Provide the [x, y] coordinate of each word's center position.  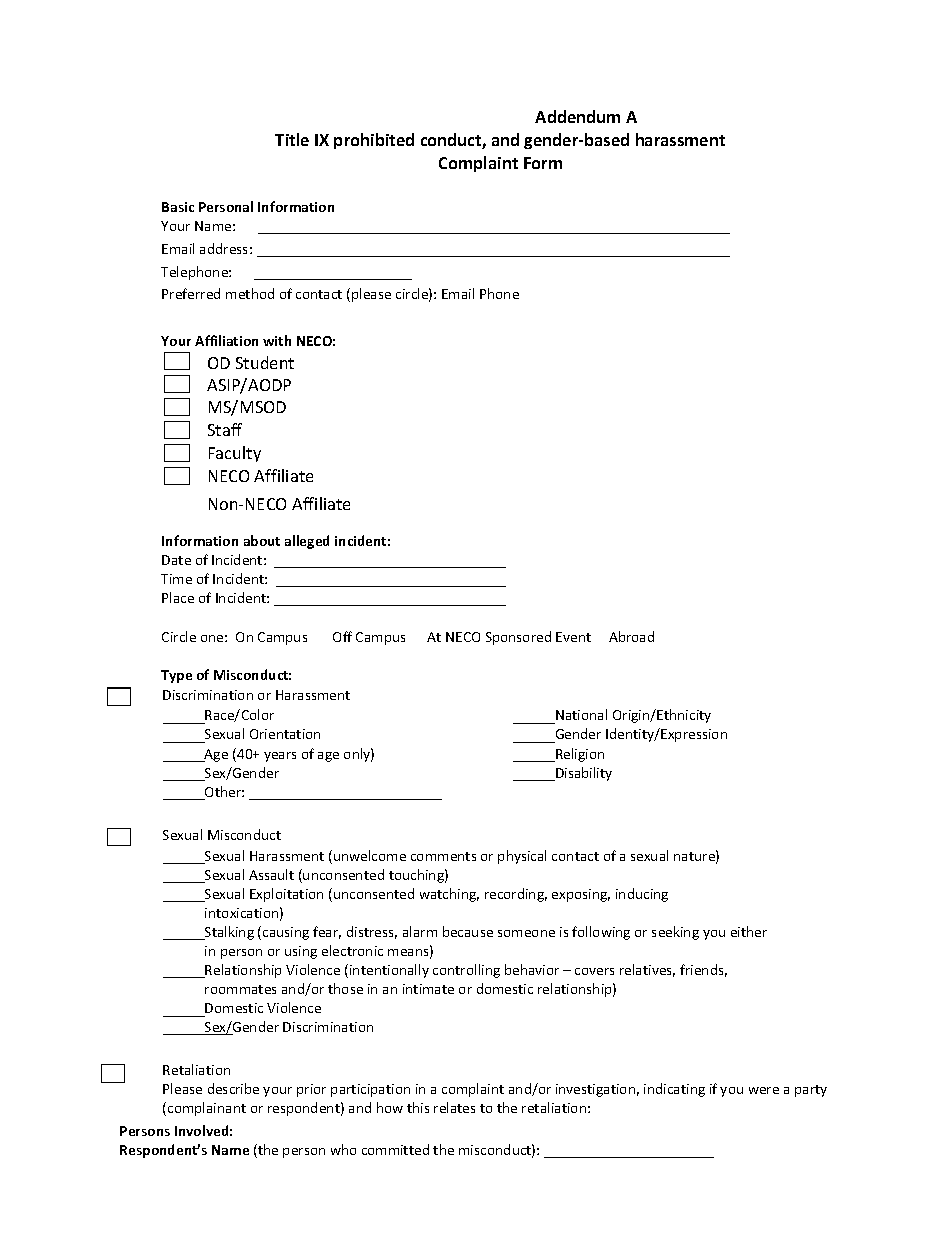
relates [454, 1107]
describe [233, 1088]
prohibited [374, 141]
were [764, 1090]
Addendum [577, 116]
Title [292, 139]
